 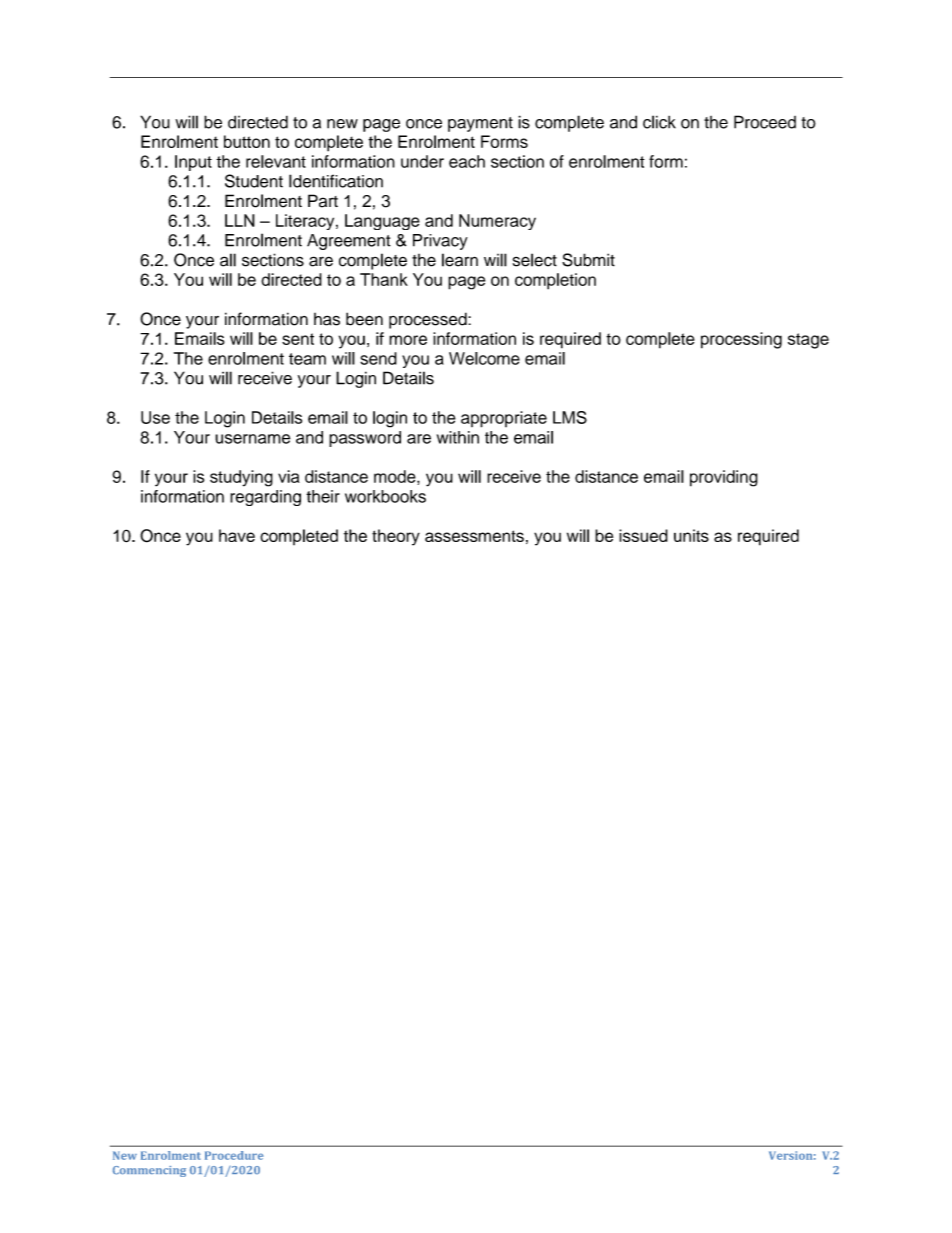 What do you see at coordinates (149, 1171) in the page?
I see `Commencing` at bounding box center [149, 1171].
